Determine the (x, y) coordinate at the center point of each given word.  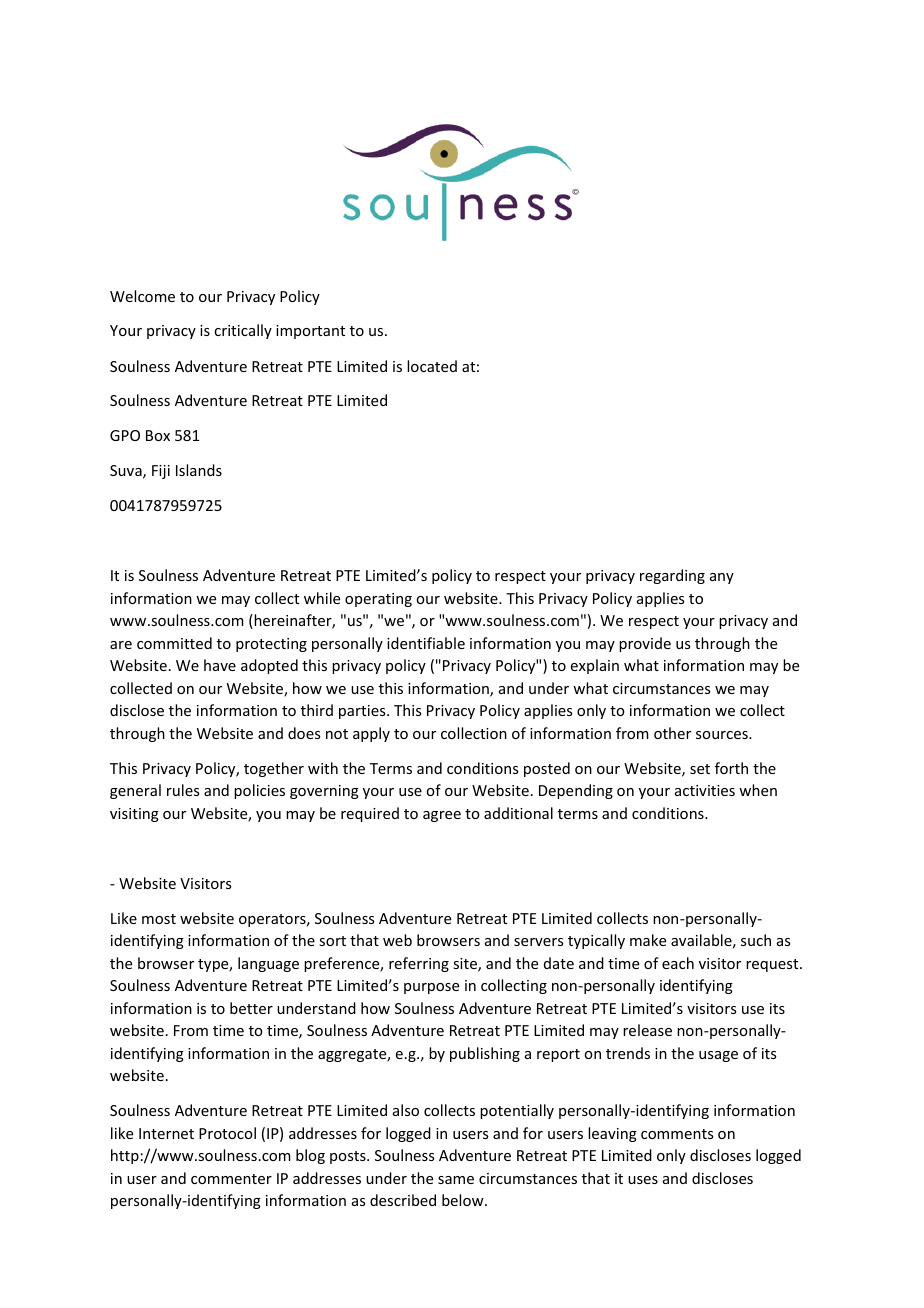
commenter (231, 1179)
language (268, 964)
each (678, 963)
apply (371, 734)
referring (419, 964)
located (432, 366)
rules (183, 790)
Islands (199, 470)
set (700, 769)
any (722, 578)
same (456, 1180)
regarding (672, 576)
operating (378, 600)
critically (243, 331)
